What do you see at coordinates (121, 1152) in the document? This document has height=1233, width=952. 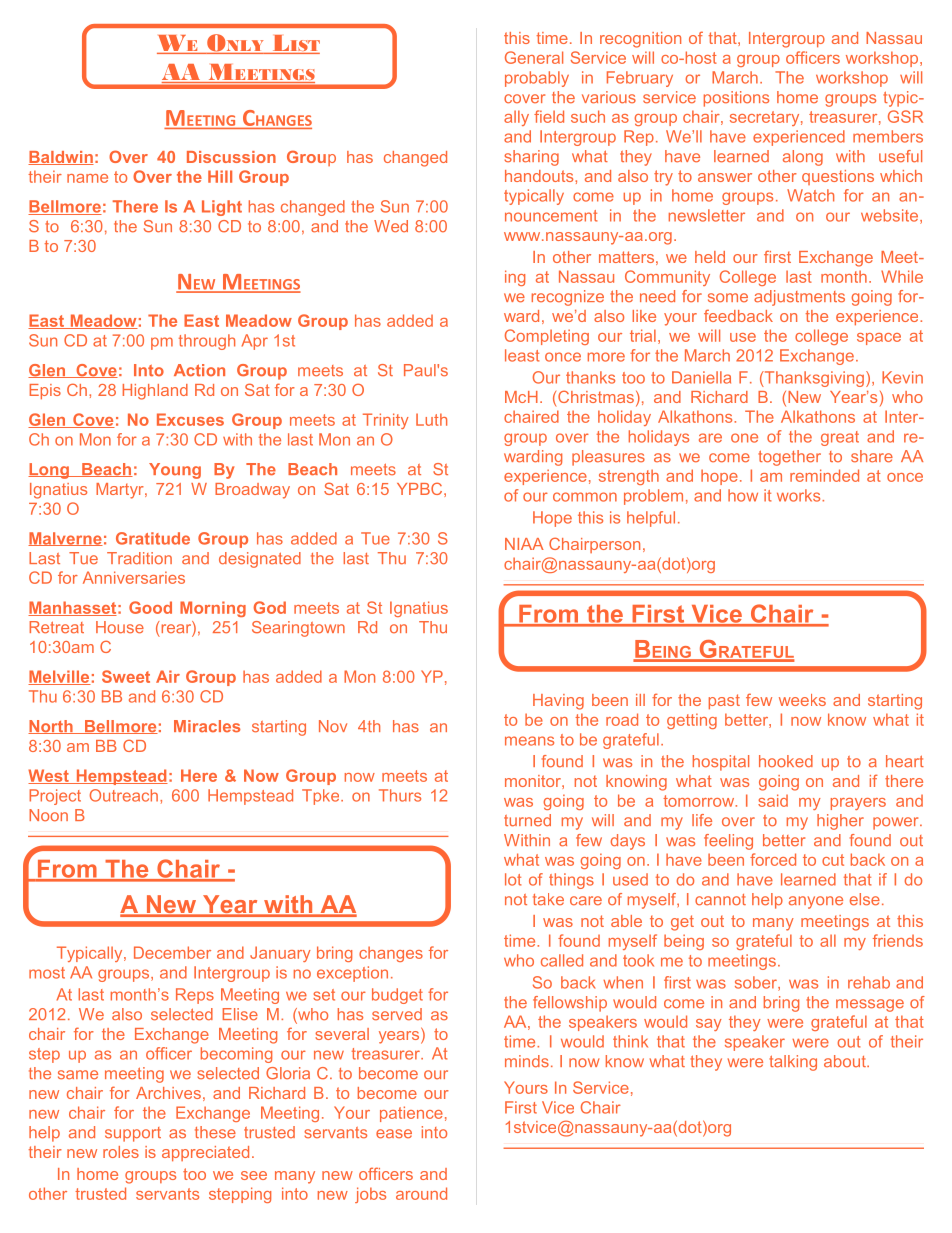 I see `roles` at bounding box center [121, 1152].
